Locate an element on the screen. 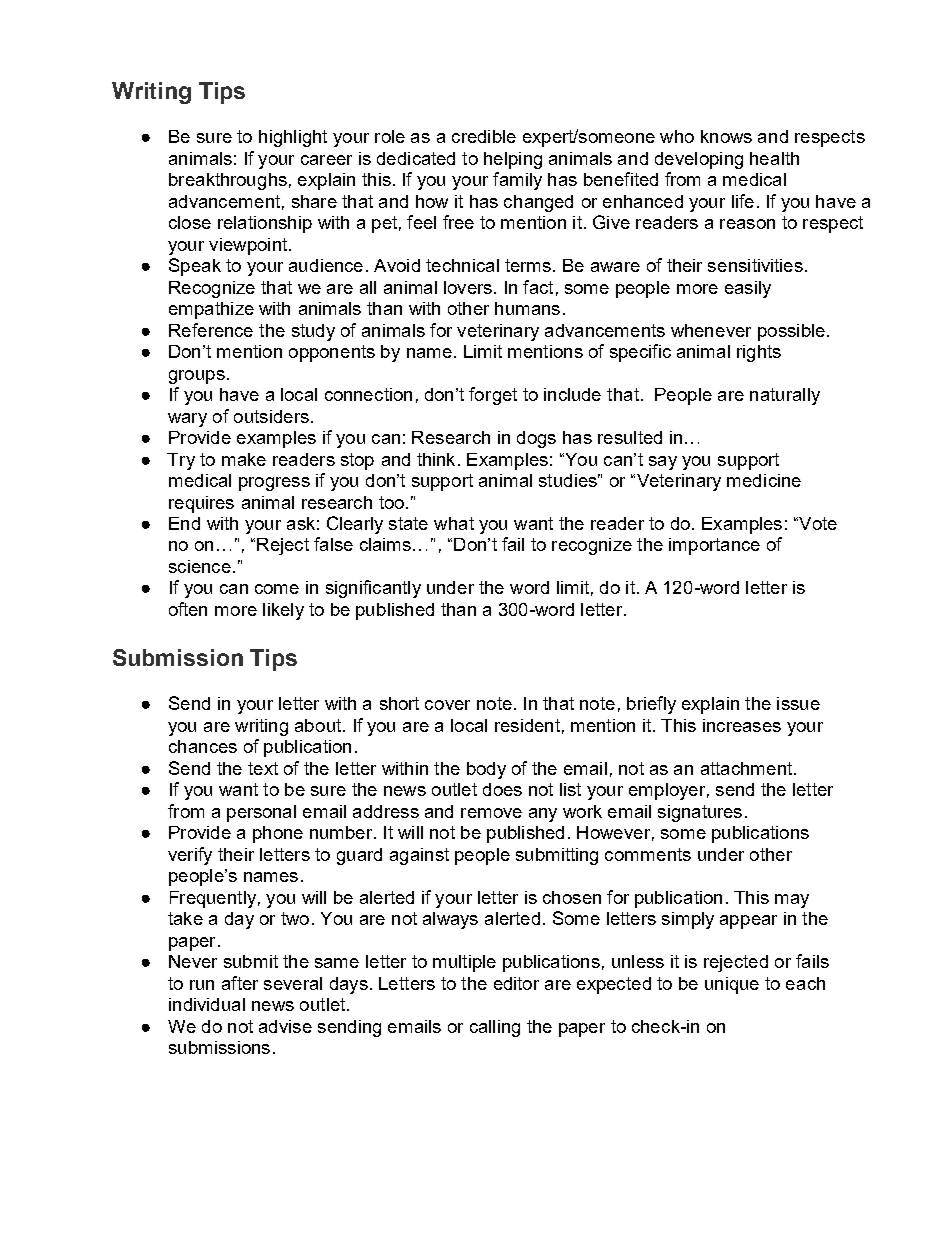 The height and width of the screenshot is (1233, 952). helping is located at coordinates (513, 160).
